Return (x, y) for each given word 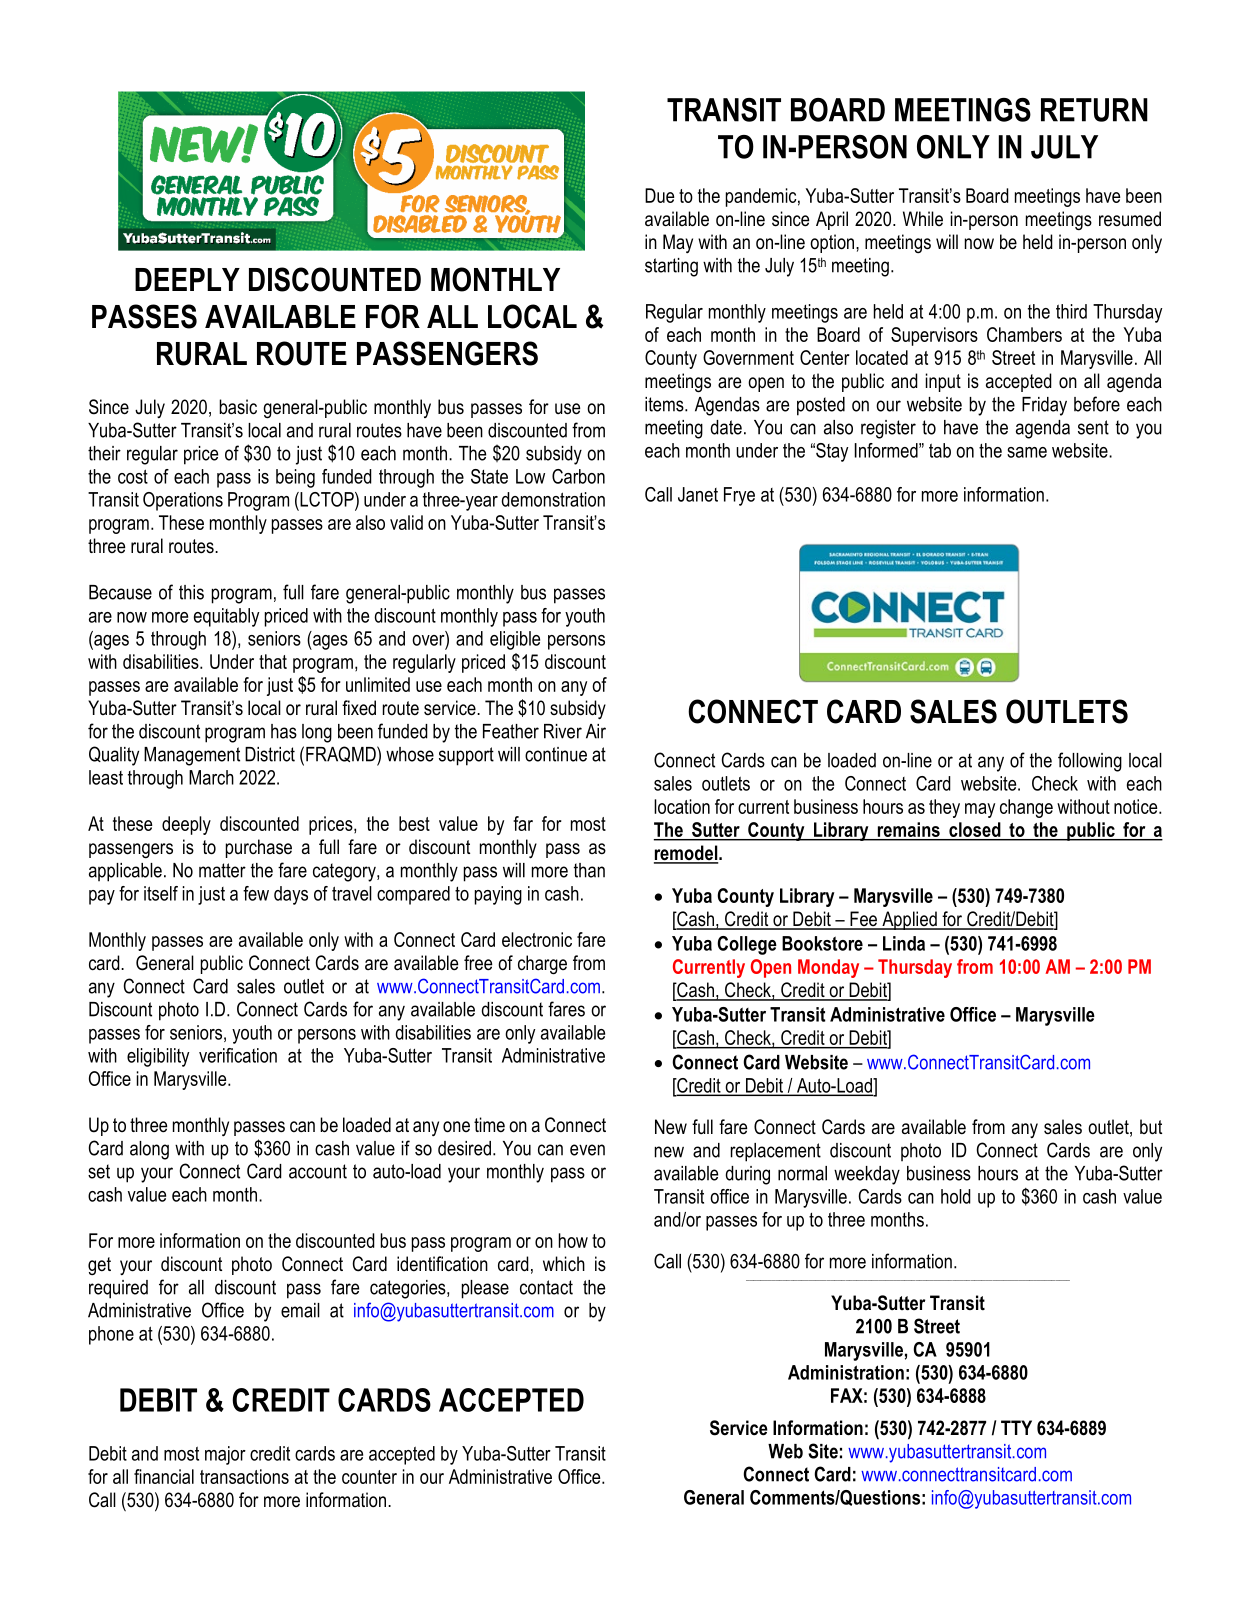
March (211, 777)
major (225, 1455)
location (682, 806)
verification (238, 1055)
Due (659, 195)
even (587, 1150)
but (1151, 1127)
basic (238, 407)
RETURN (1094, 110)
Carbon (578, 476)
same (1027, 452)
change (1026, 808)
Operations (183, 501)
